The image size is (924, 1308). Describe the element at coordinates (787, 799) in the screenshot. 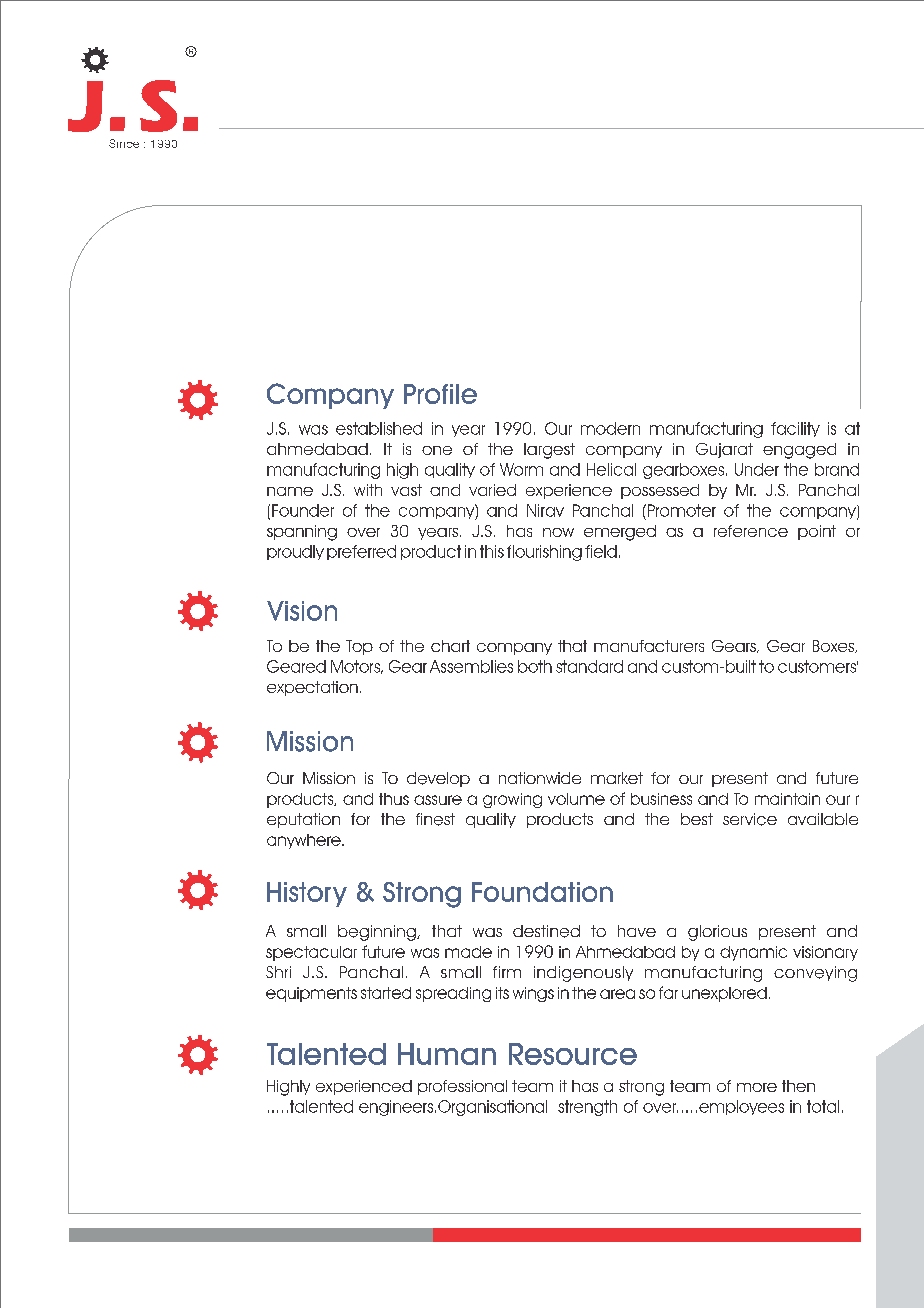

I see `maintain` at that location.
